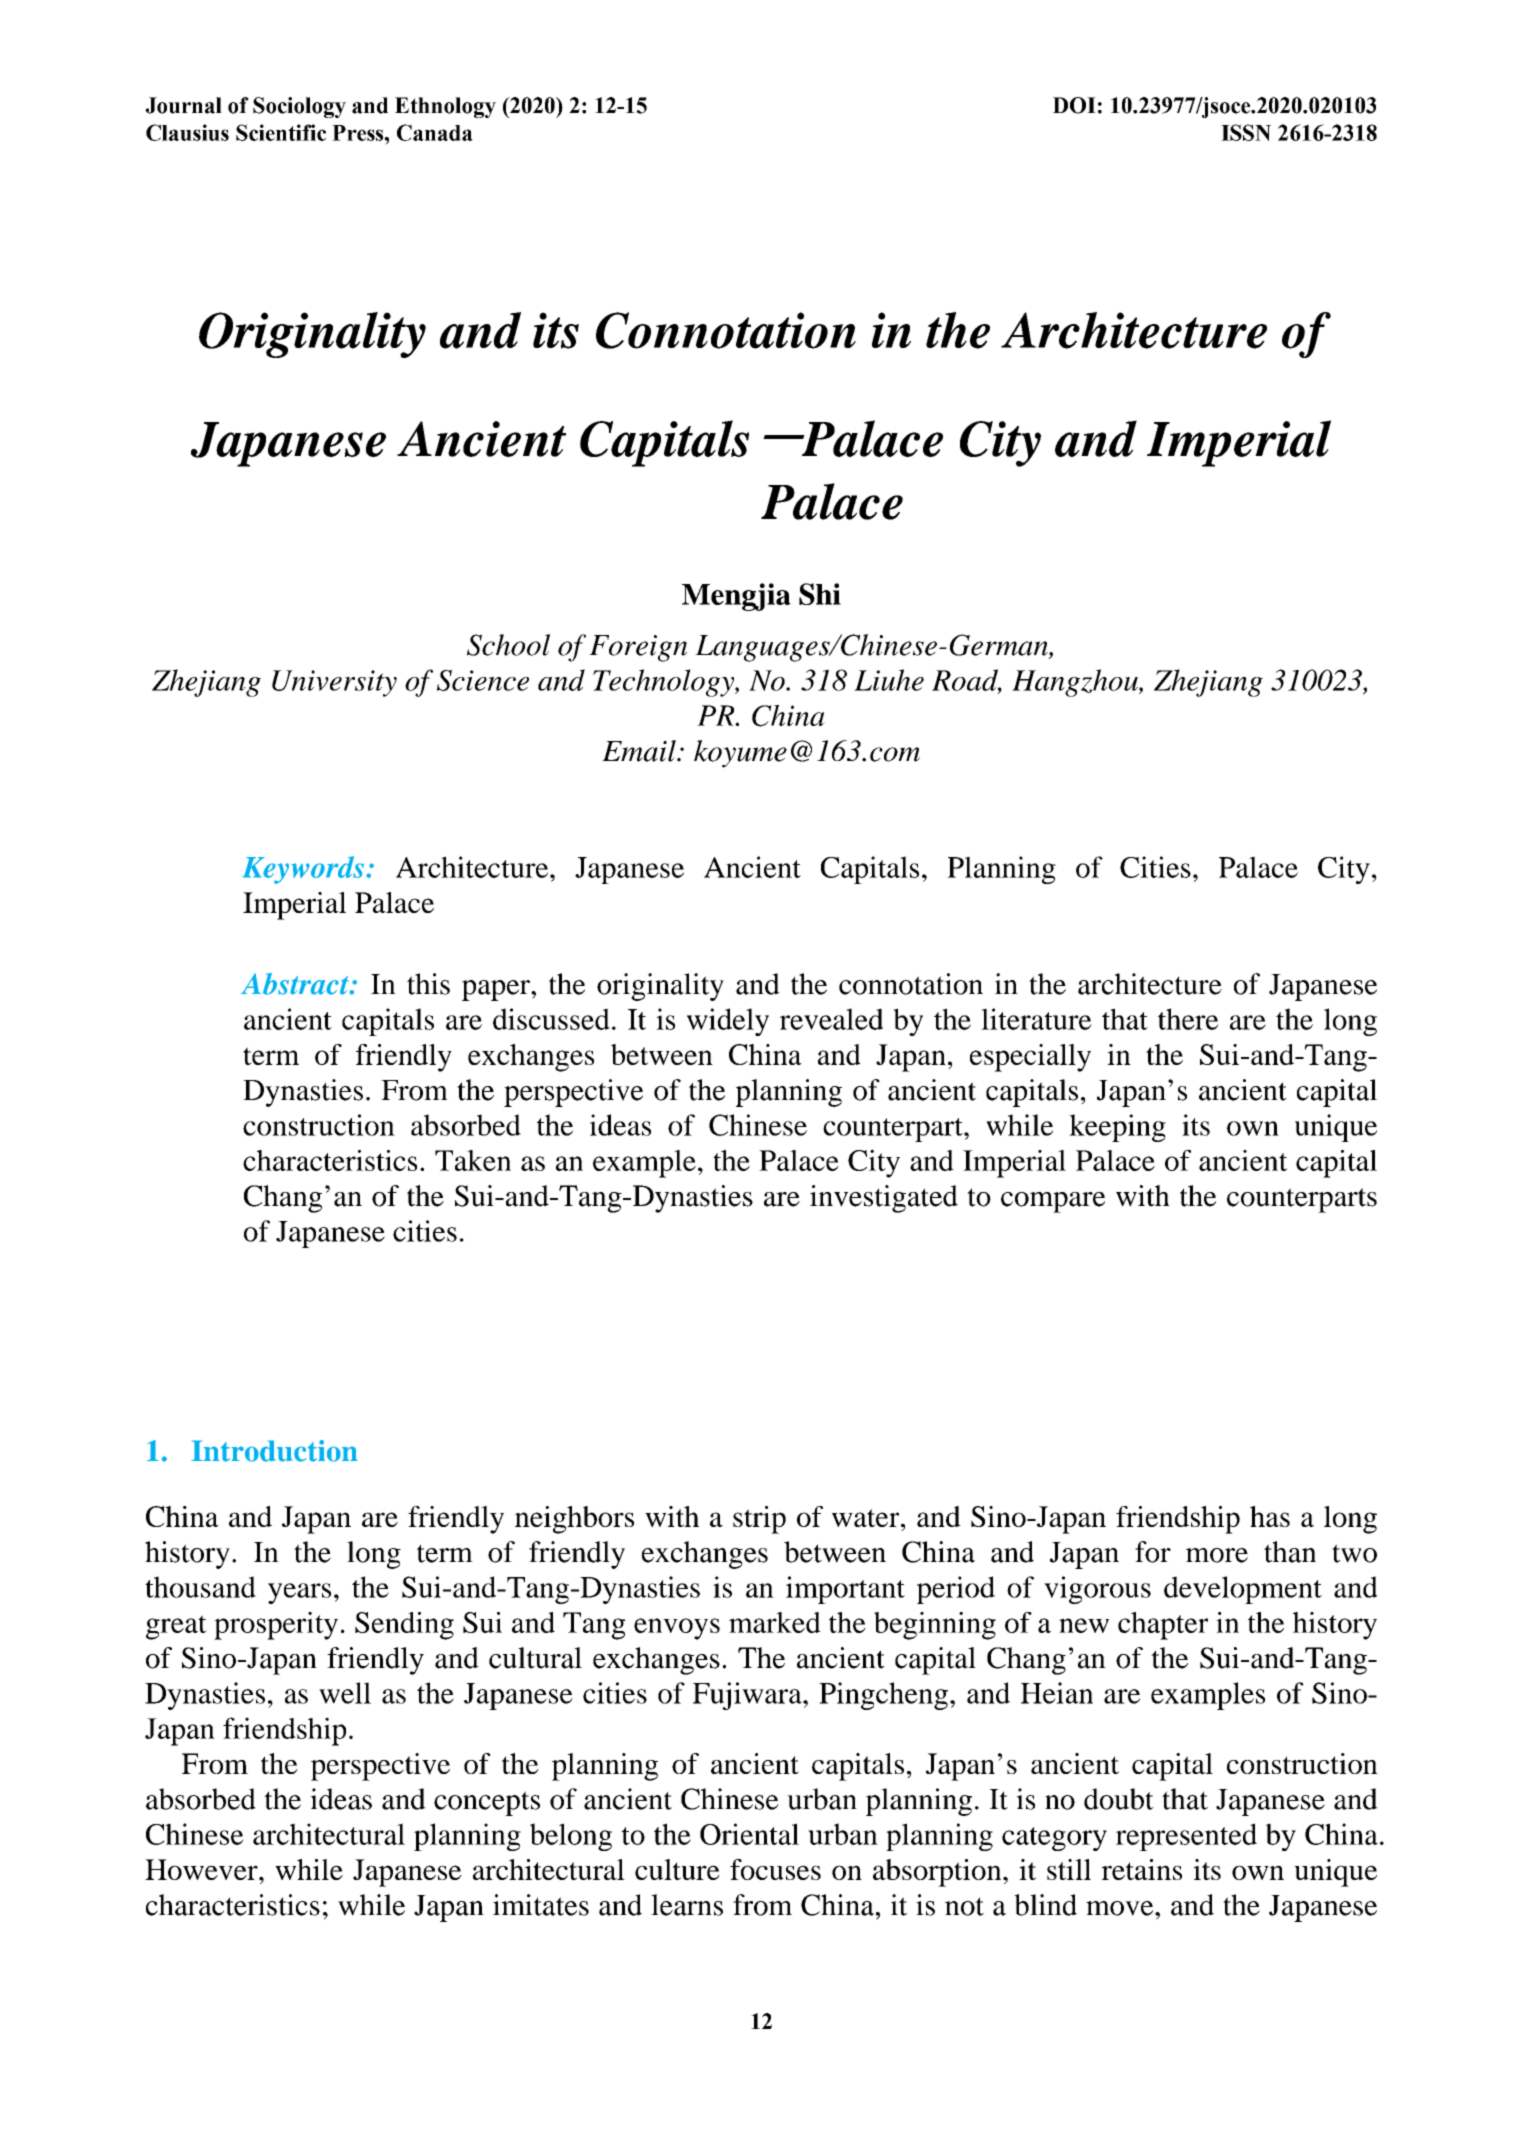 This image has width=1523, height=2154. I want to click on DOI, so click(1074, 105).
